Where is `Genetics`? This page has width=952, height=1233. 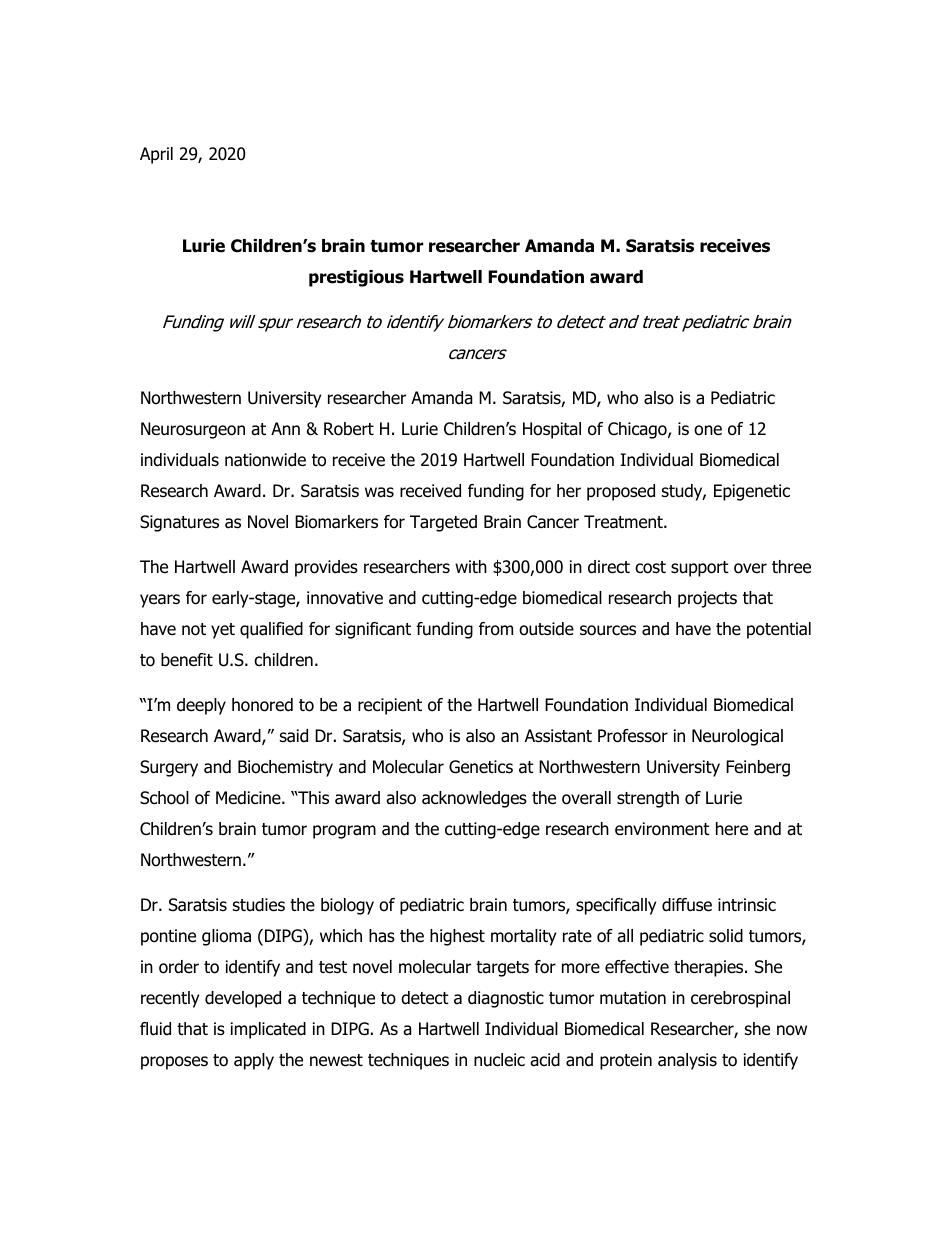
Genetics is located at coordinates (481, 767).
